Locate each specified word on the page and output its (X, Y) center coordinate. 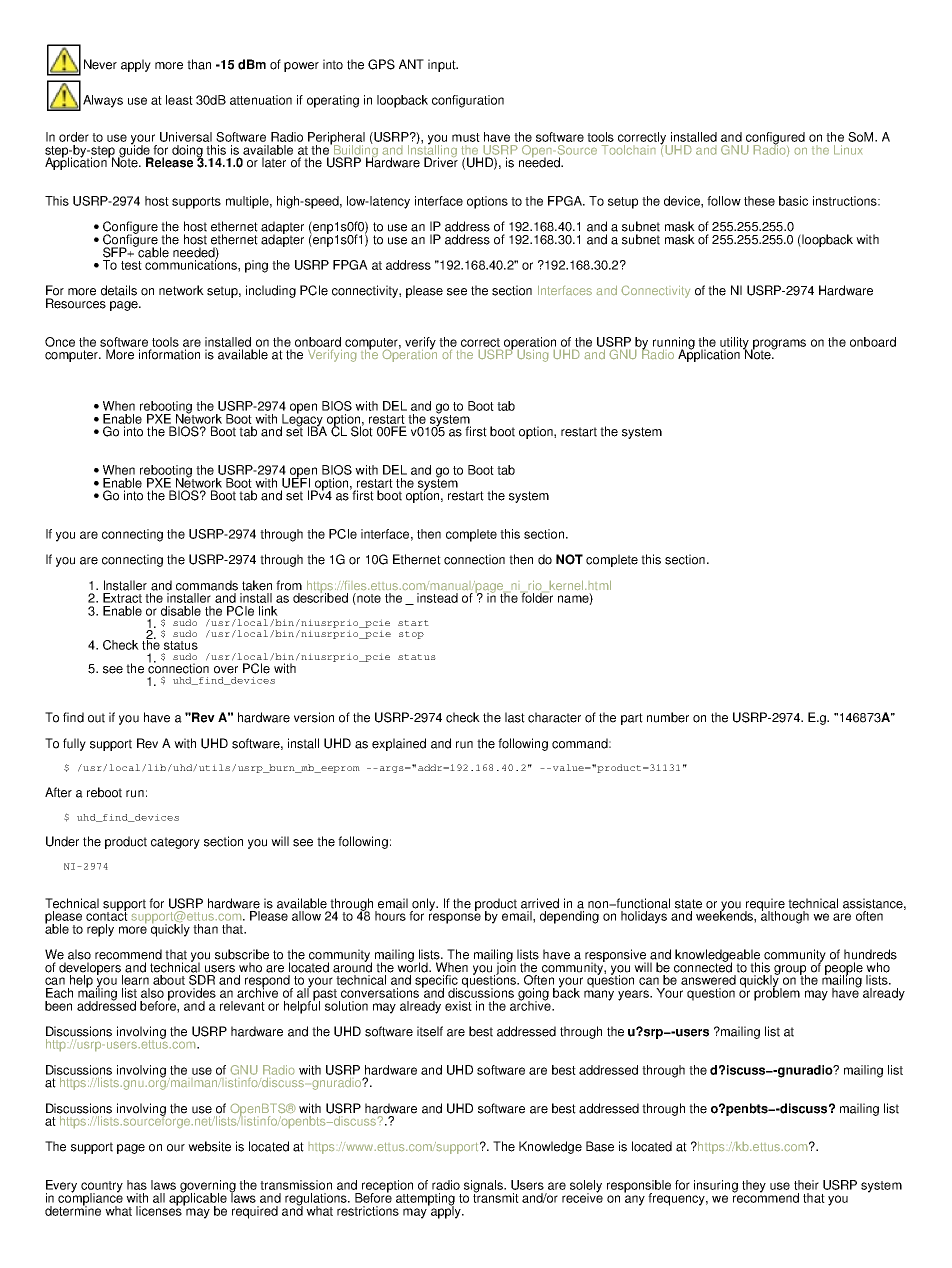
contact (107, 915)
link (268, 611)
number (668, 717)
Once (60, 342)
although (785, 916)
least (179, 100)
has (137, 1185)
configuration (468, 101)
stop (411, 635)
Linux (848, 150)
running (674, 344)
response (455, 918)
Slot (362, 430)
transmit (496, 1197)
